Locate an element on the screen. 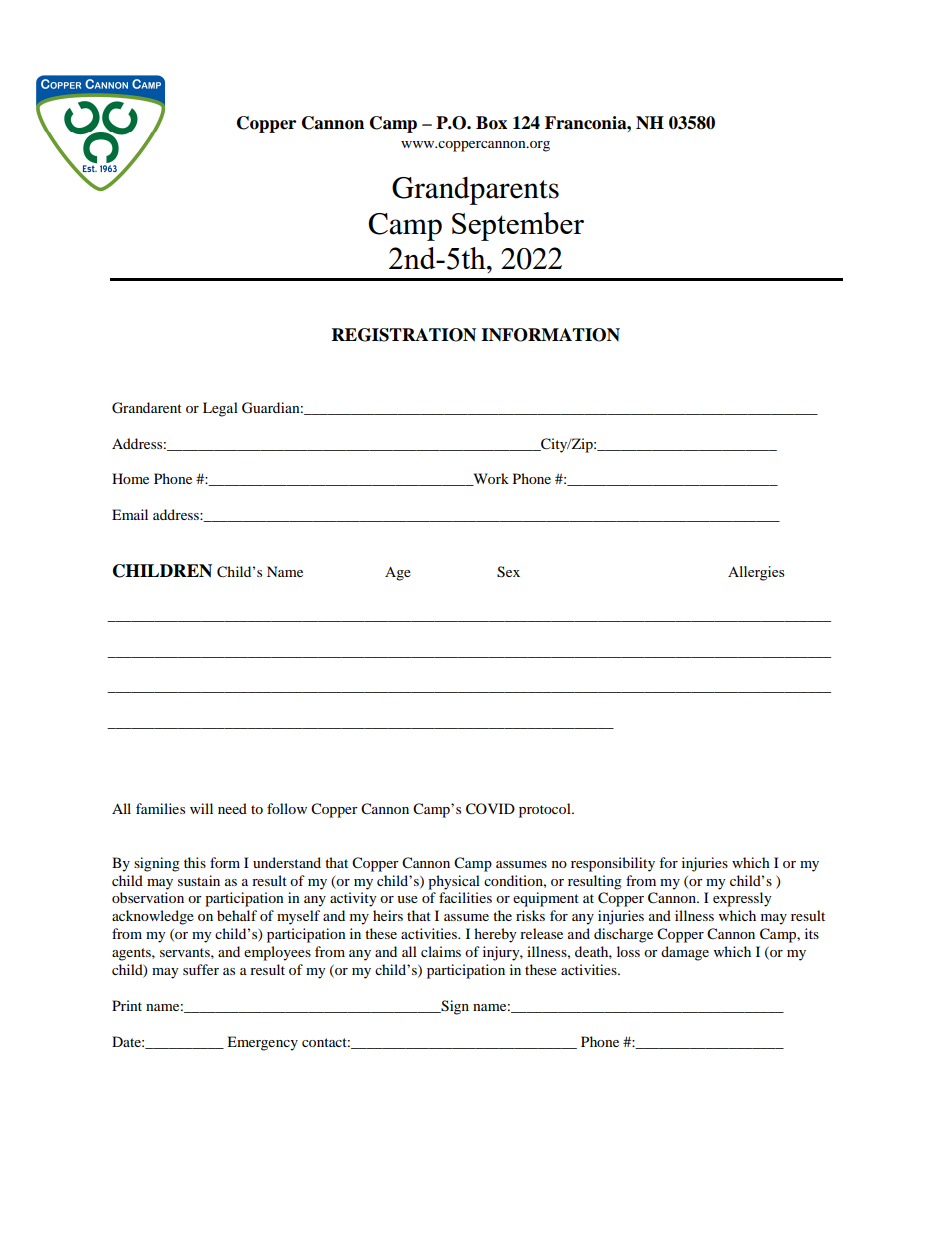 This screenshot has width=952, height=1233. Emergency is located at coordinates (262, 1043).
